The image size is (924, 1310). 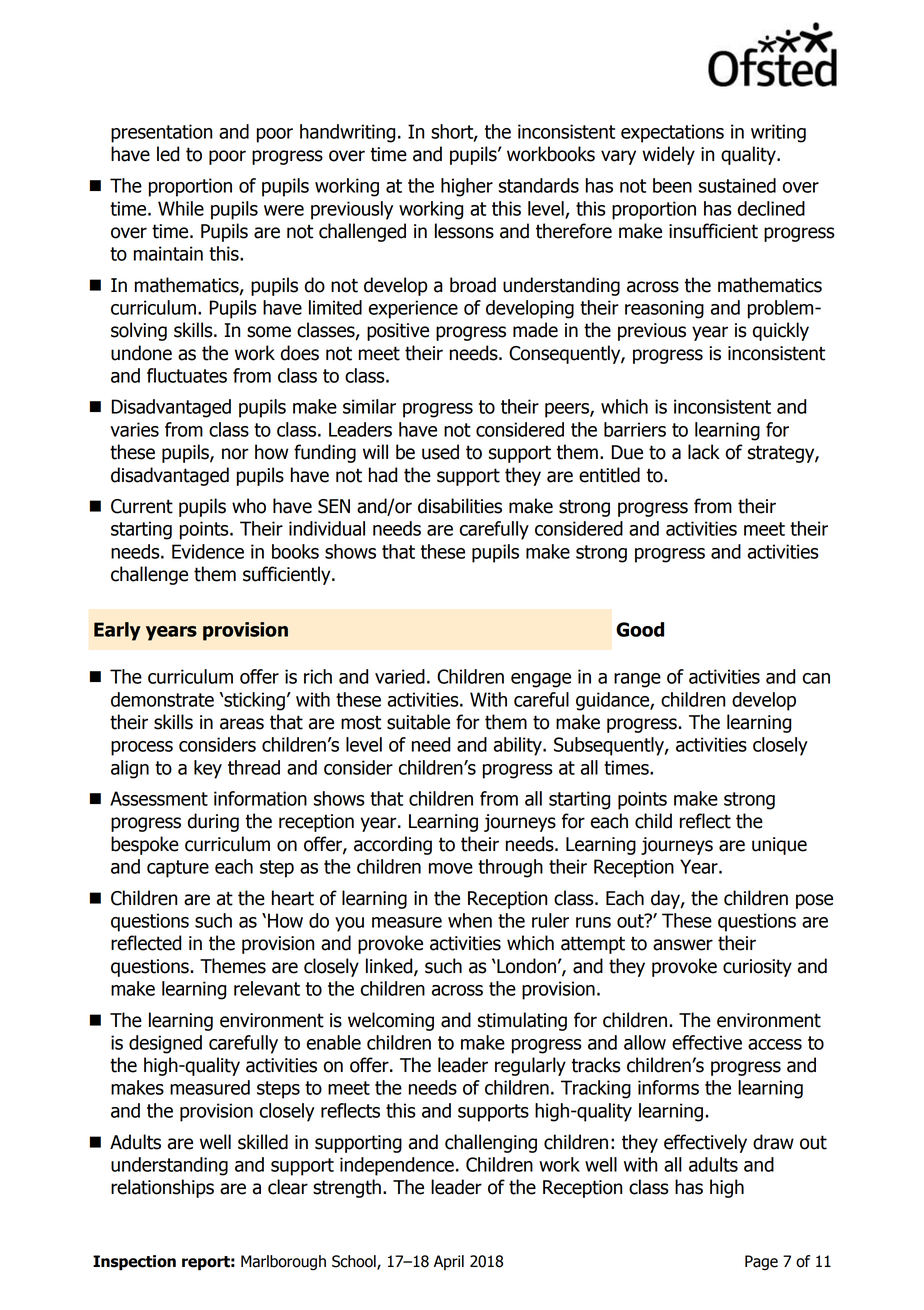 I want to click on during, so click(x=213, y=822).
